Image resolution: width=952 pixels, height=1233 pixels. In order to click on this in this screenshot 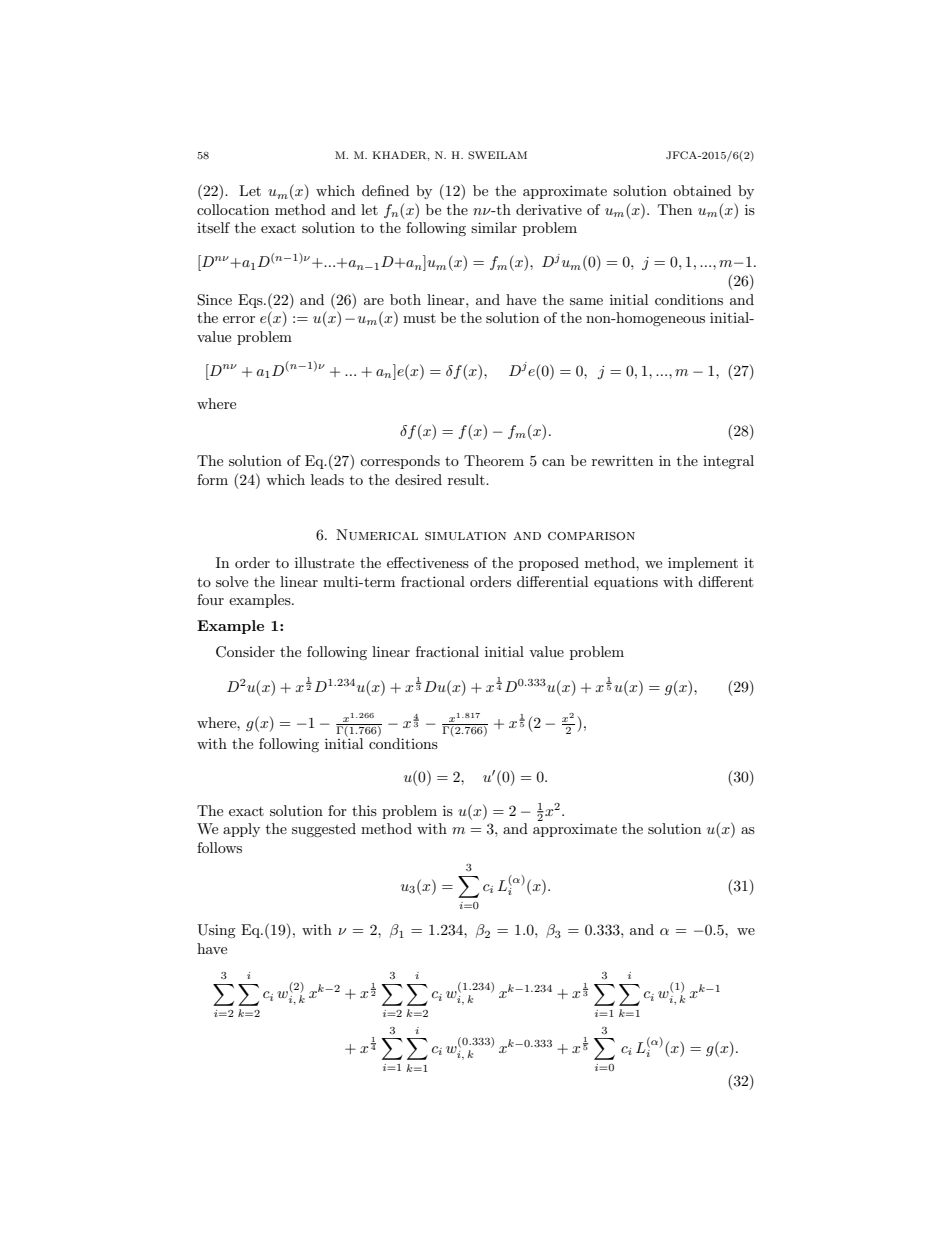, I will do `click(364, 810)`.
